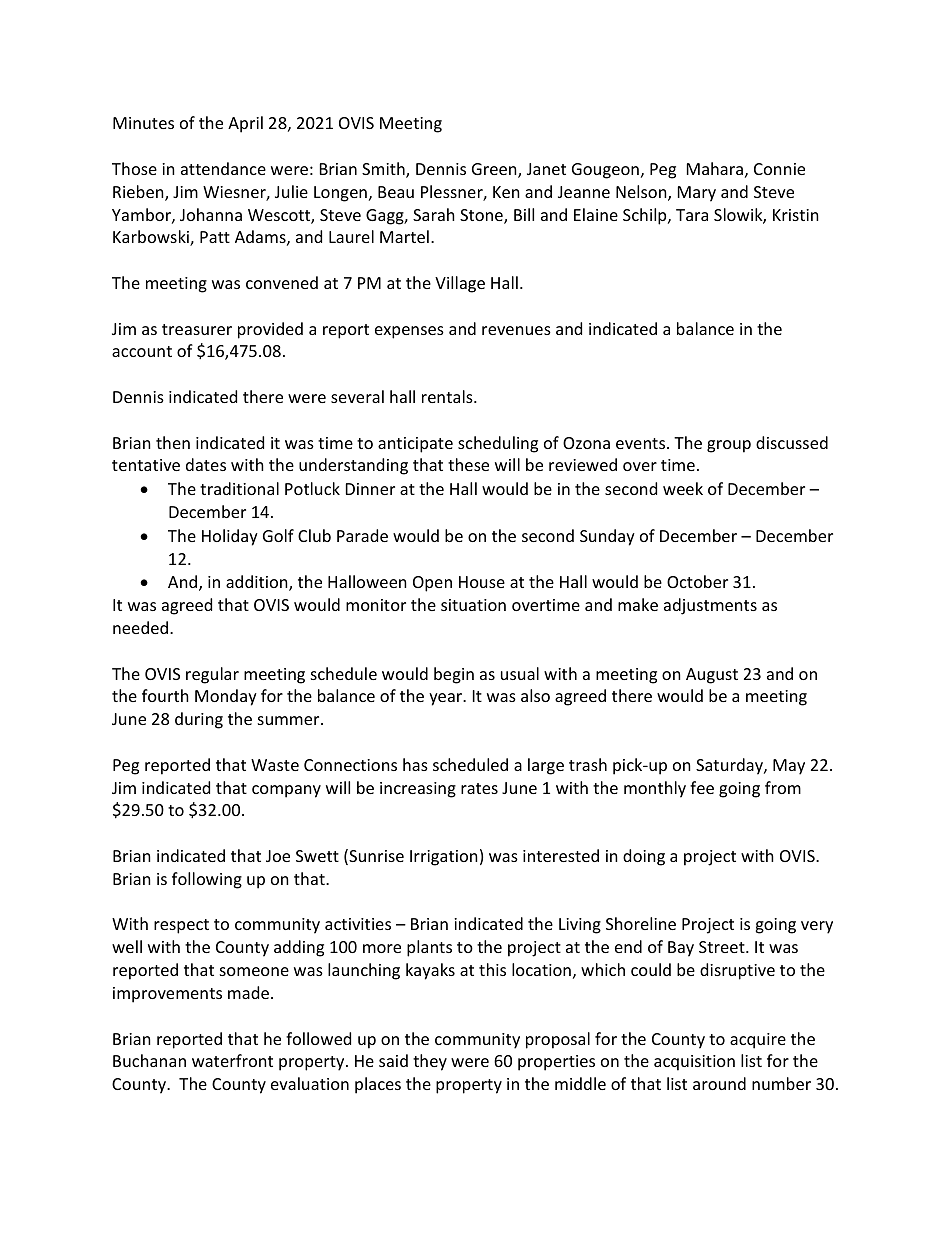 This page has width=952, height=1233. Describe the element at coordinates (473, 605) in the page. I see `situation` at that location.
